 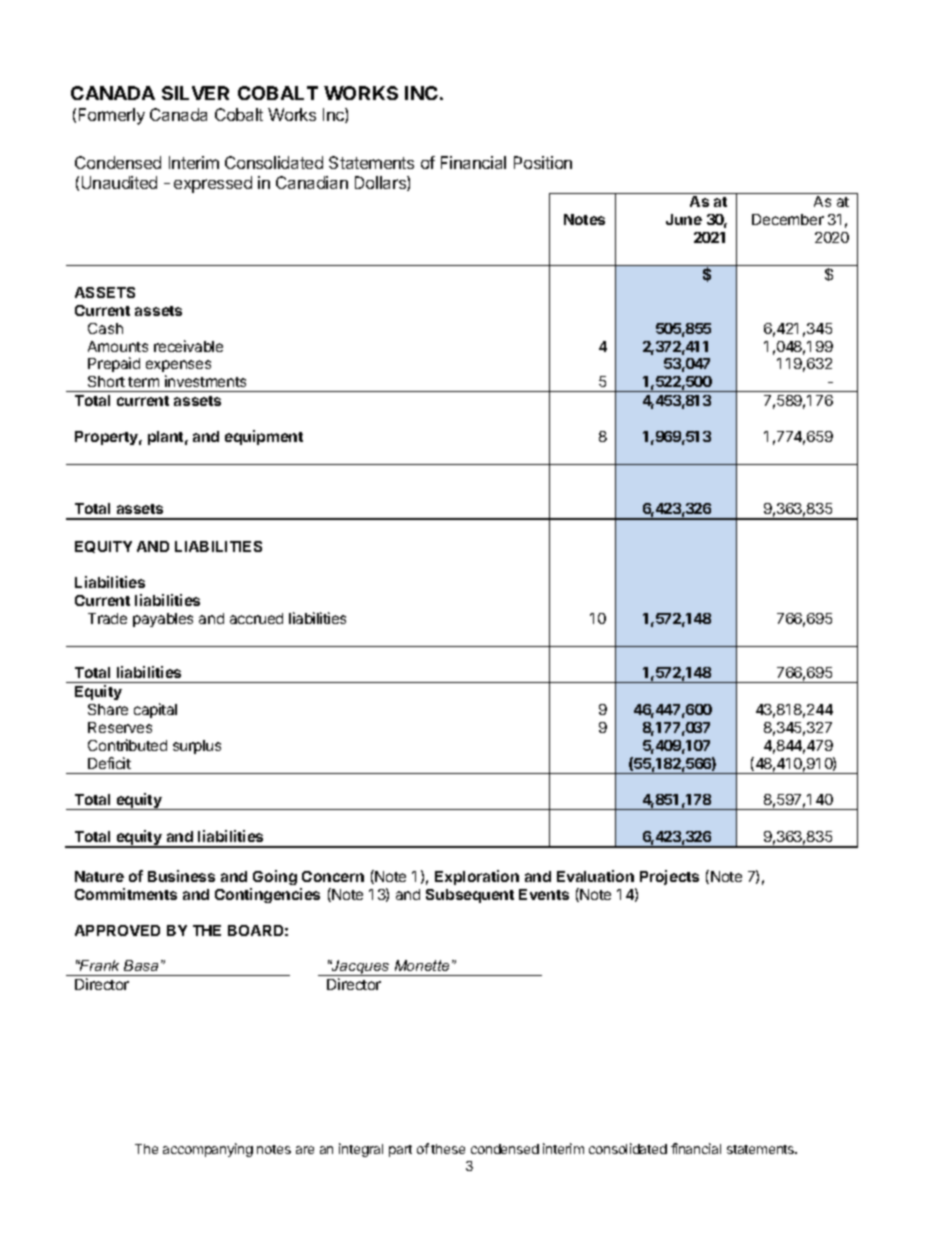 I want to click on equipment, so click(x=264, y=437).
